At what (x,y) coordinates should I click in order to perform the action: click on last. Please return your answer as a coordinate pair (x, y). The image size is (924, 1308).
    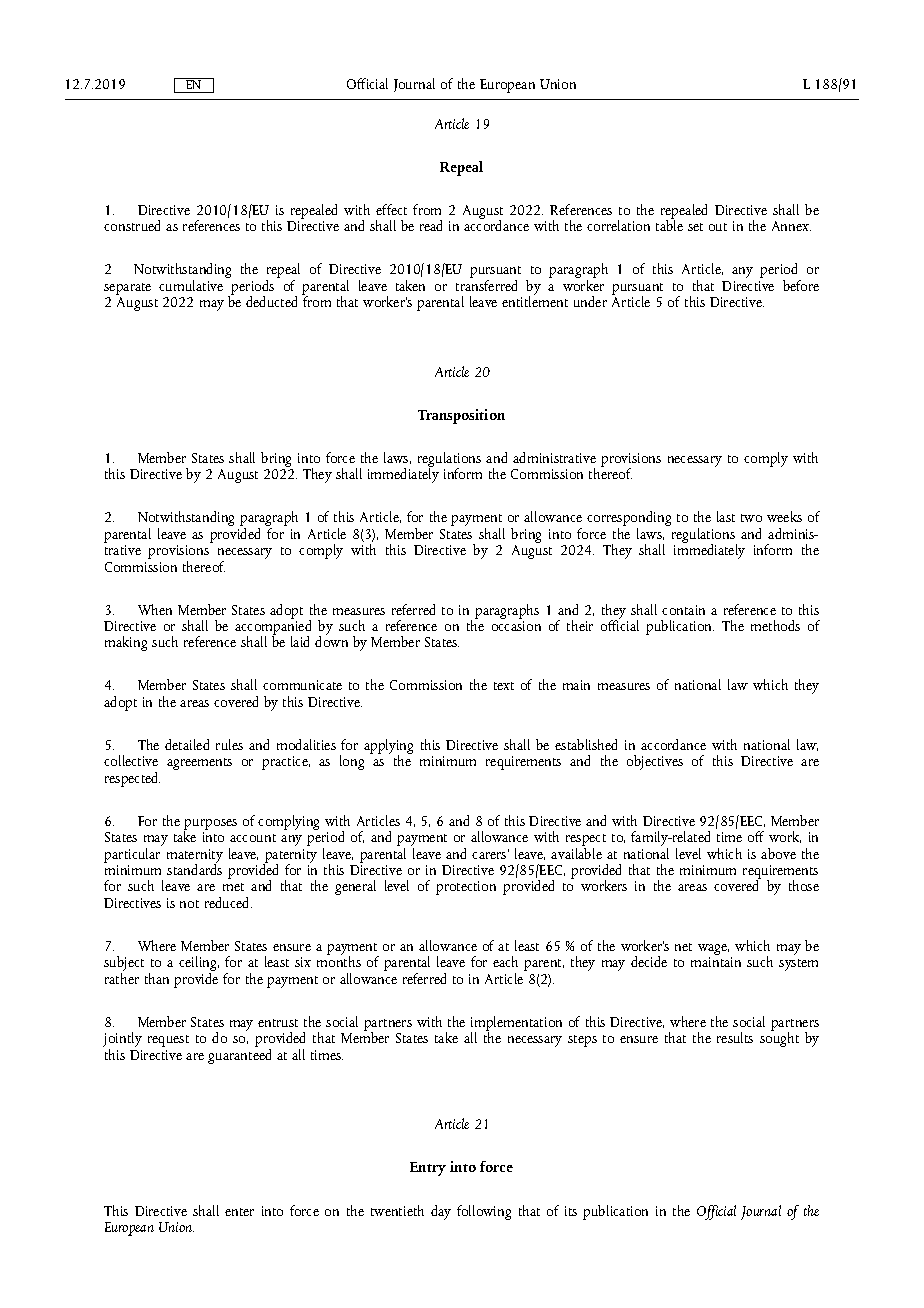
    Looking at the image, I should click on (726, 516).
